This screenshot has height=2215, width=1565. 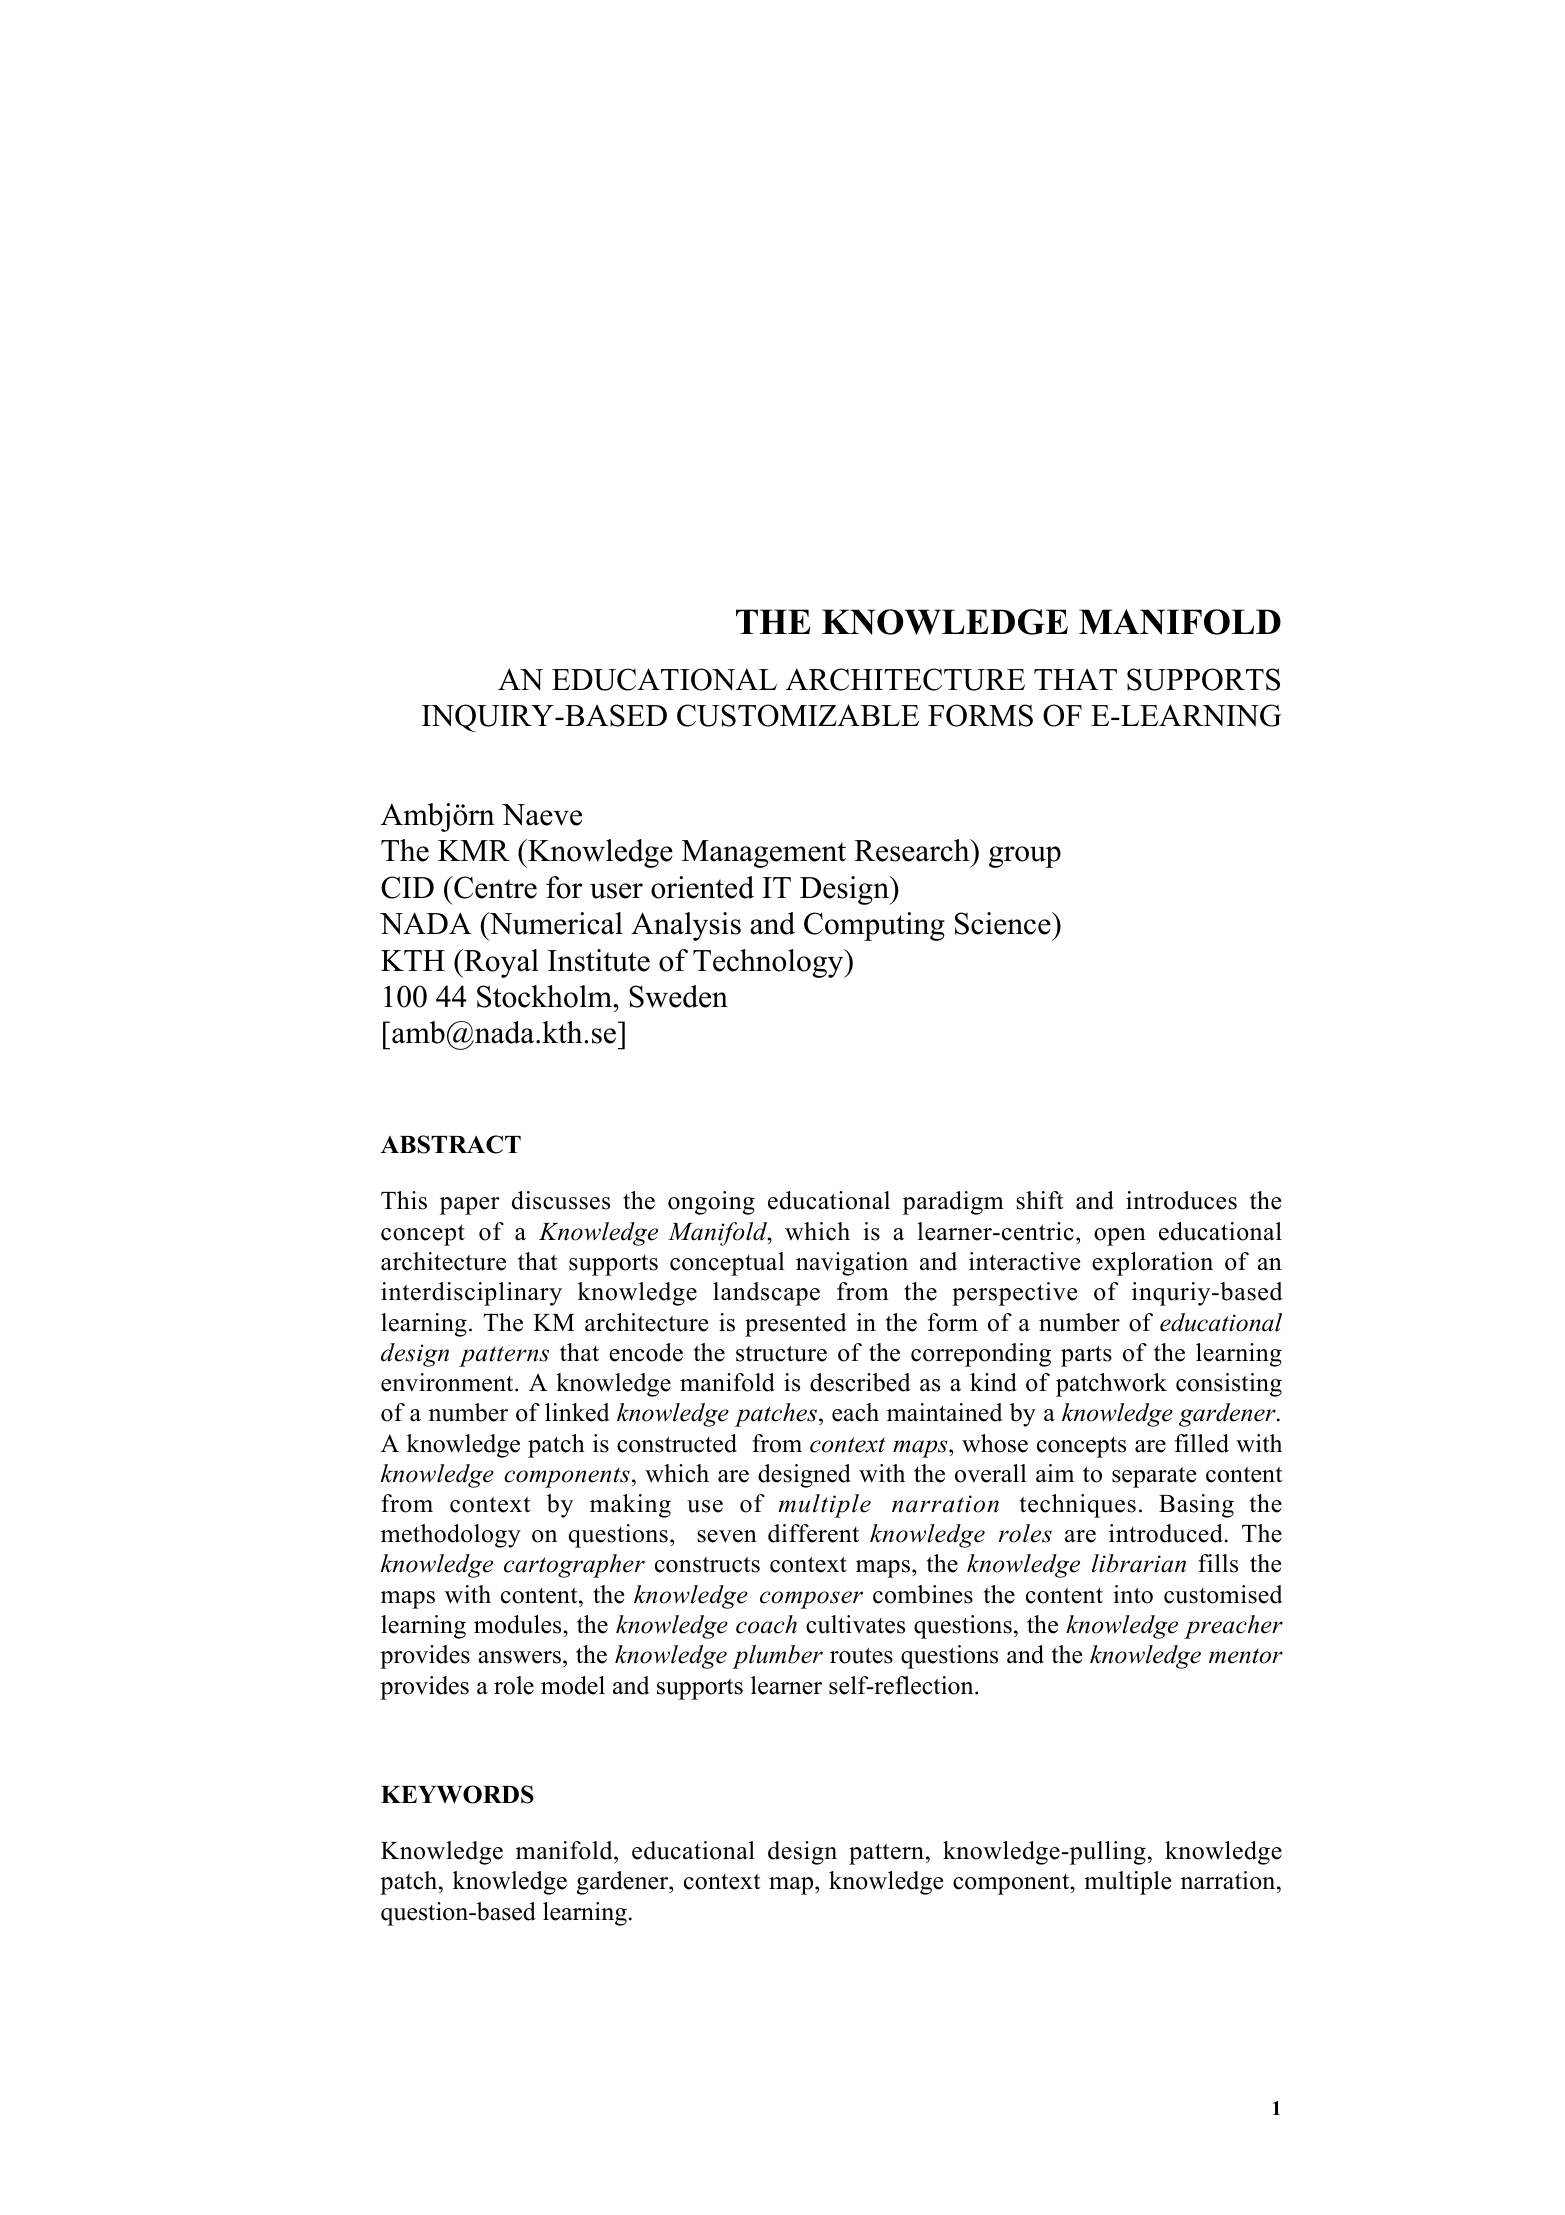 What do you see at coordinates (457, 1794) in the screenshot?
I see `KEYWORDS` at bounding box center [457, 1794].
